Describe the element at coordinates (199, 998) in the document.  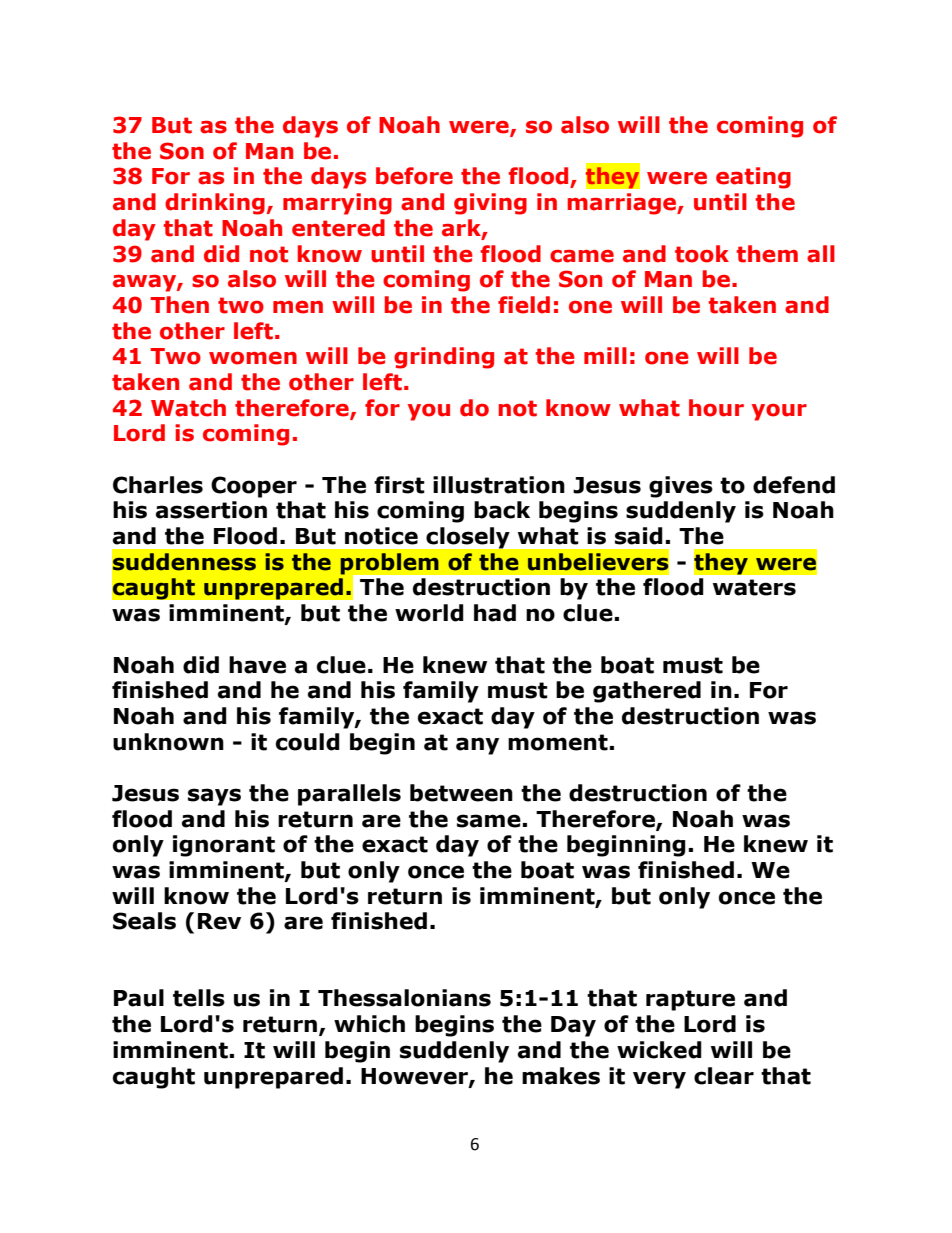
I see `tells` at that location.
